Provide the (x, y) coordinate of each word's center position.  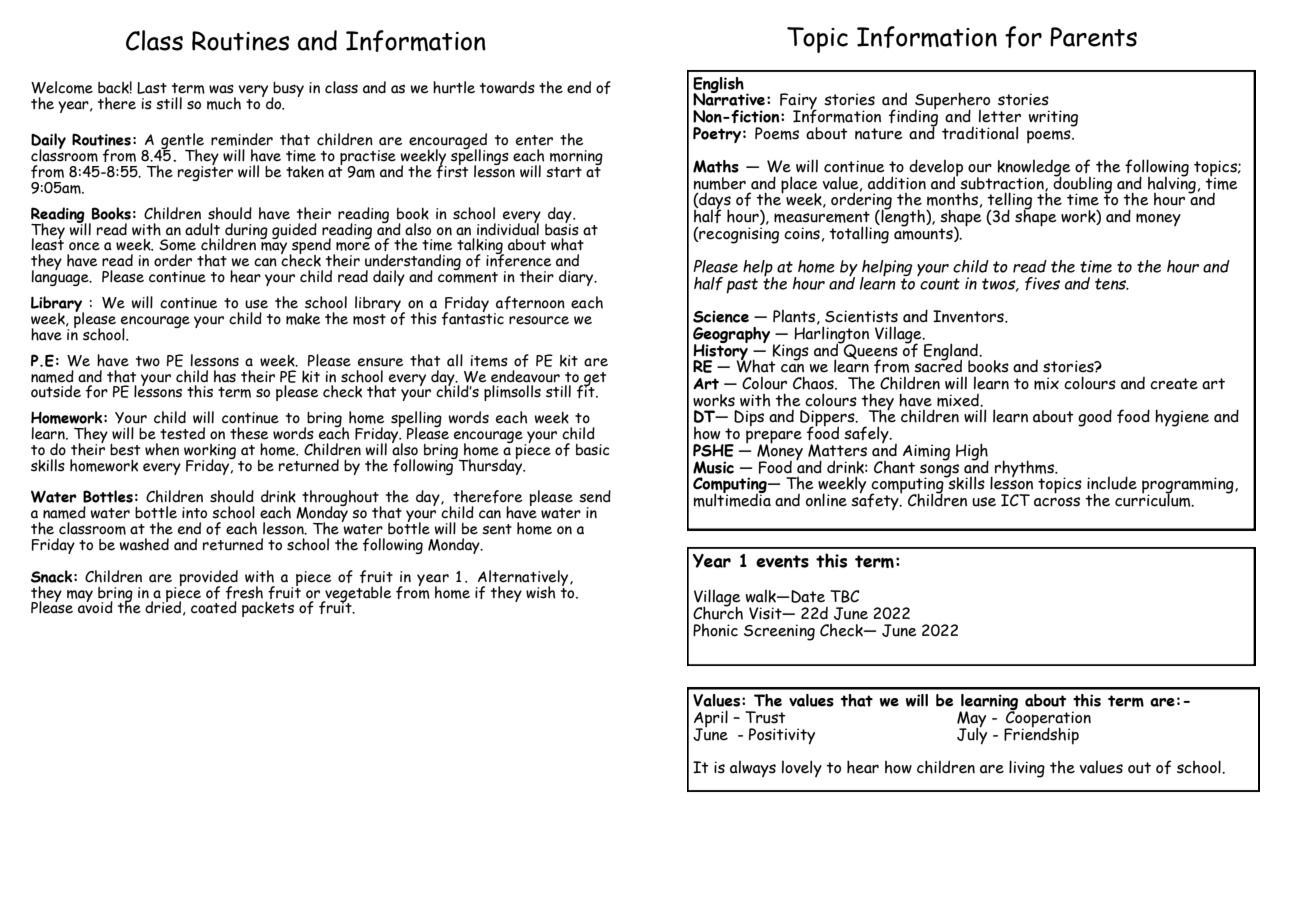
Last (152, 88)
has (225, 376)
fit (587, 390)
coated (214, 607)
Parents (1093, 37)
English (718, 86)
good (1095, 418)
